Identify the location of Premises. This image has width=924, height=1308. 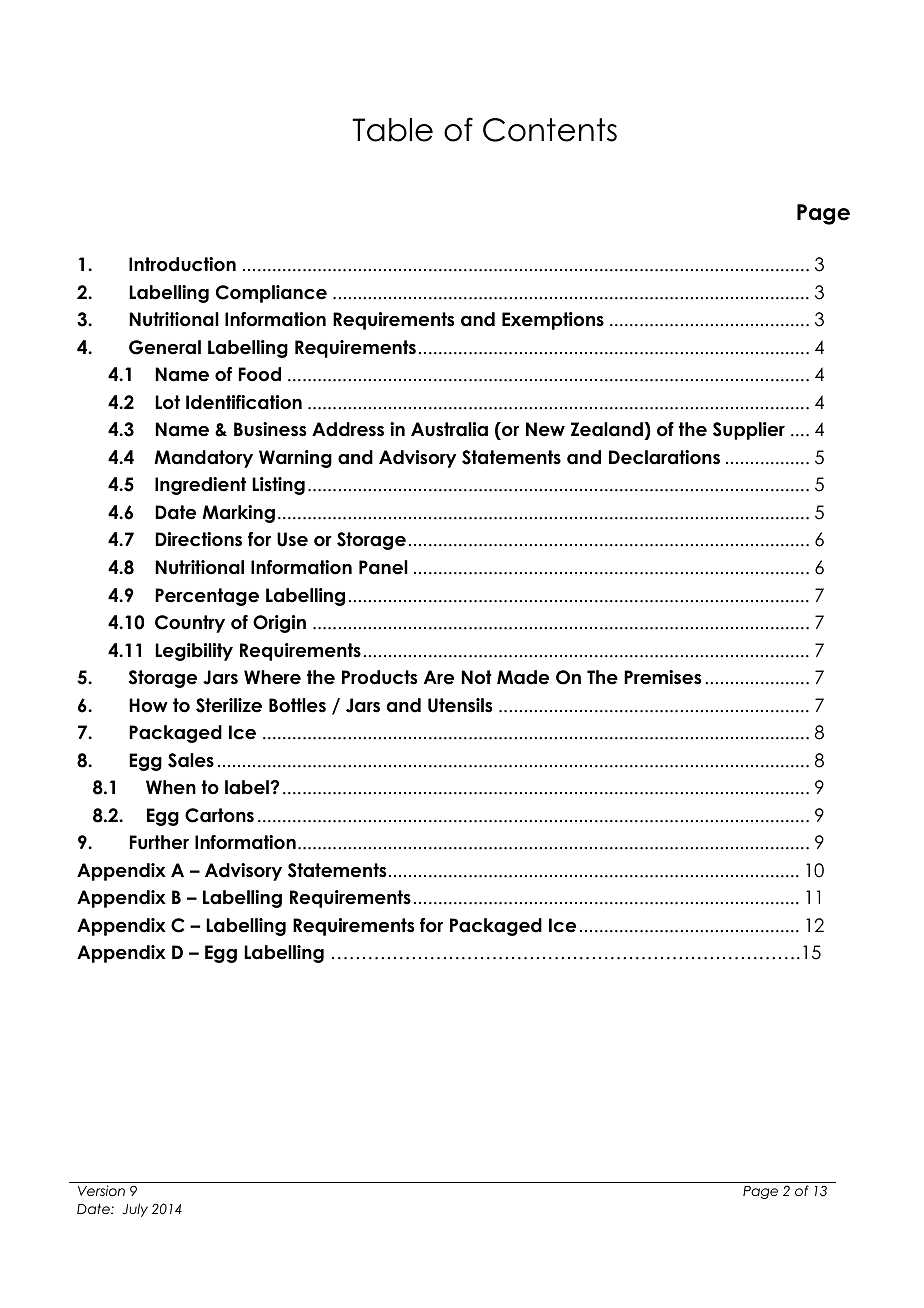
(662, 677).
